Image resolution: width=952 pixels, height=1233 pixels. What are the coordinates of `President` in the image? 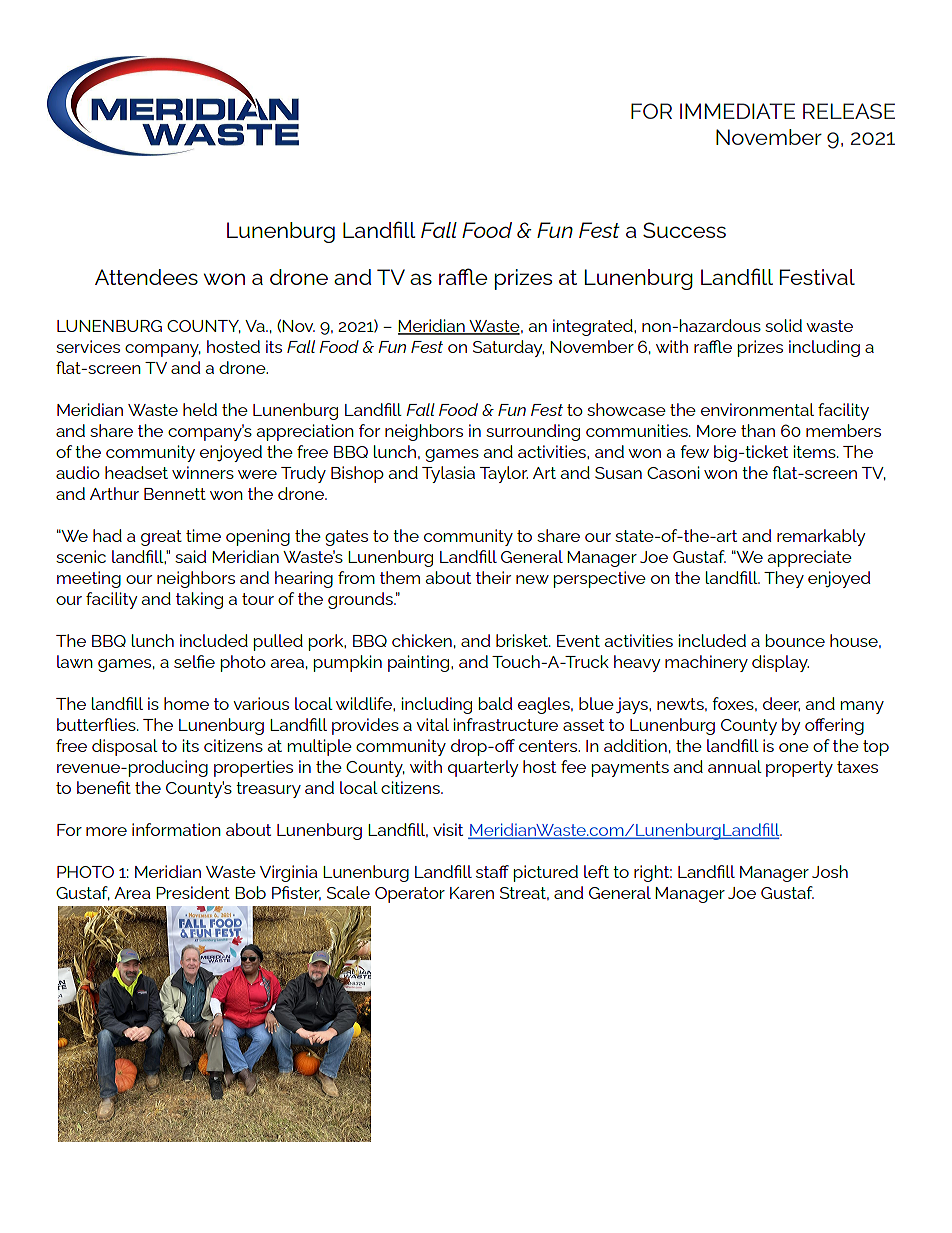 It's located at (193, 892).
